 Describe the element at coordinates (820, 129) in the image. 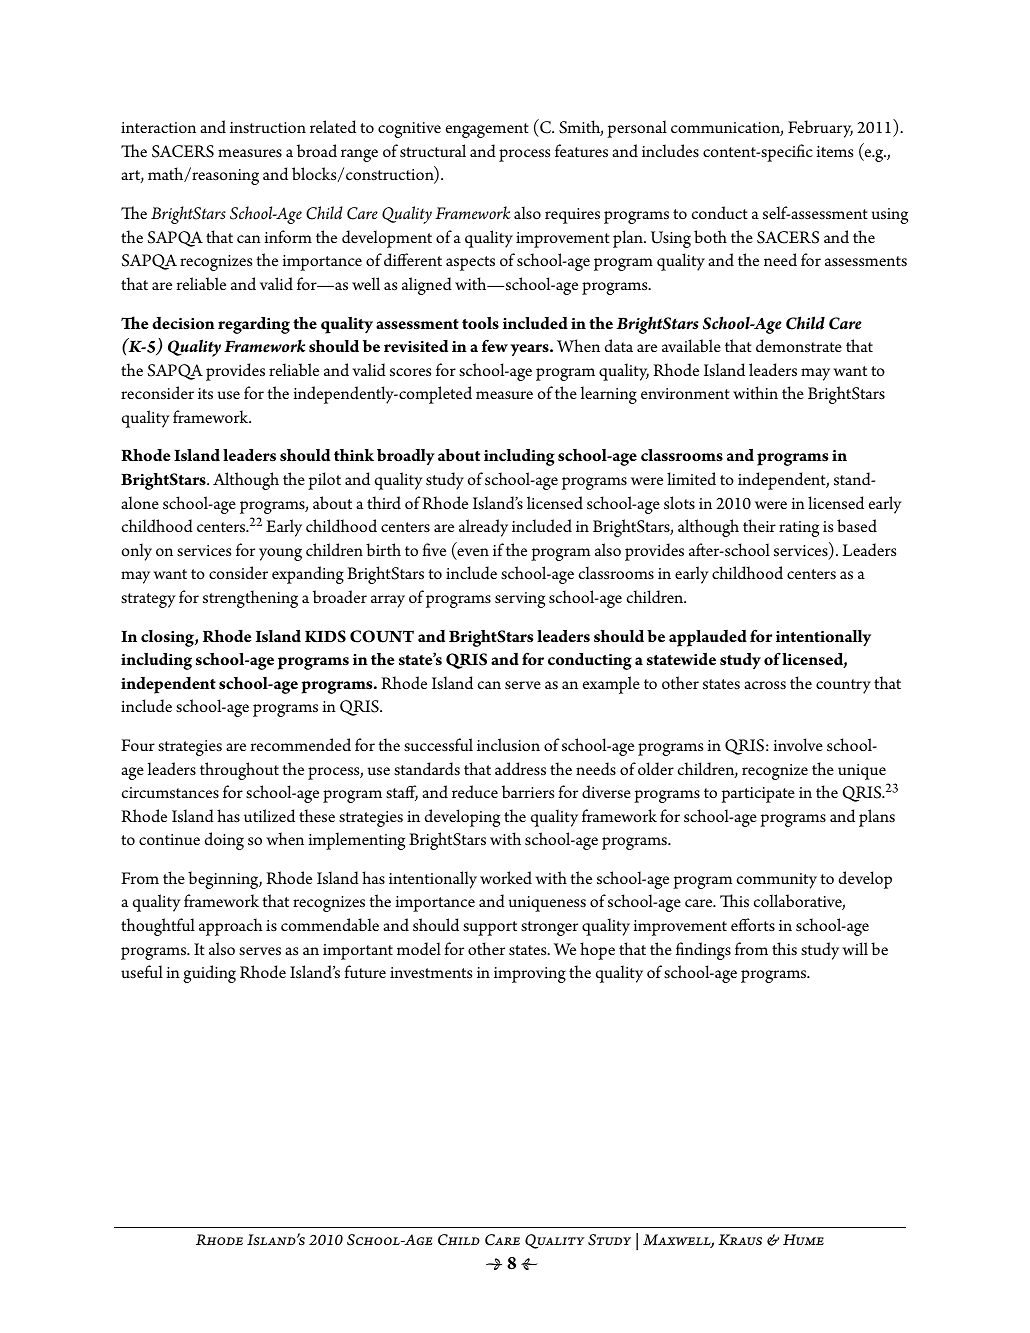

I see `February` at that location.
